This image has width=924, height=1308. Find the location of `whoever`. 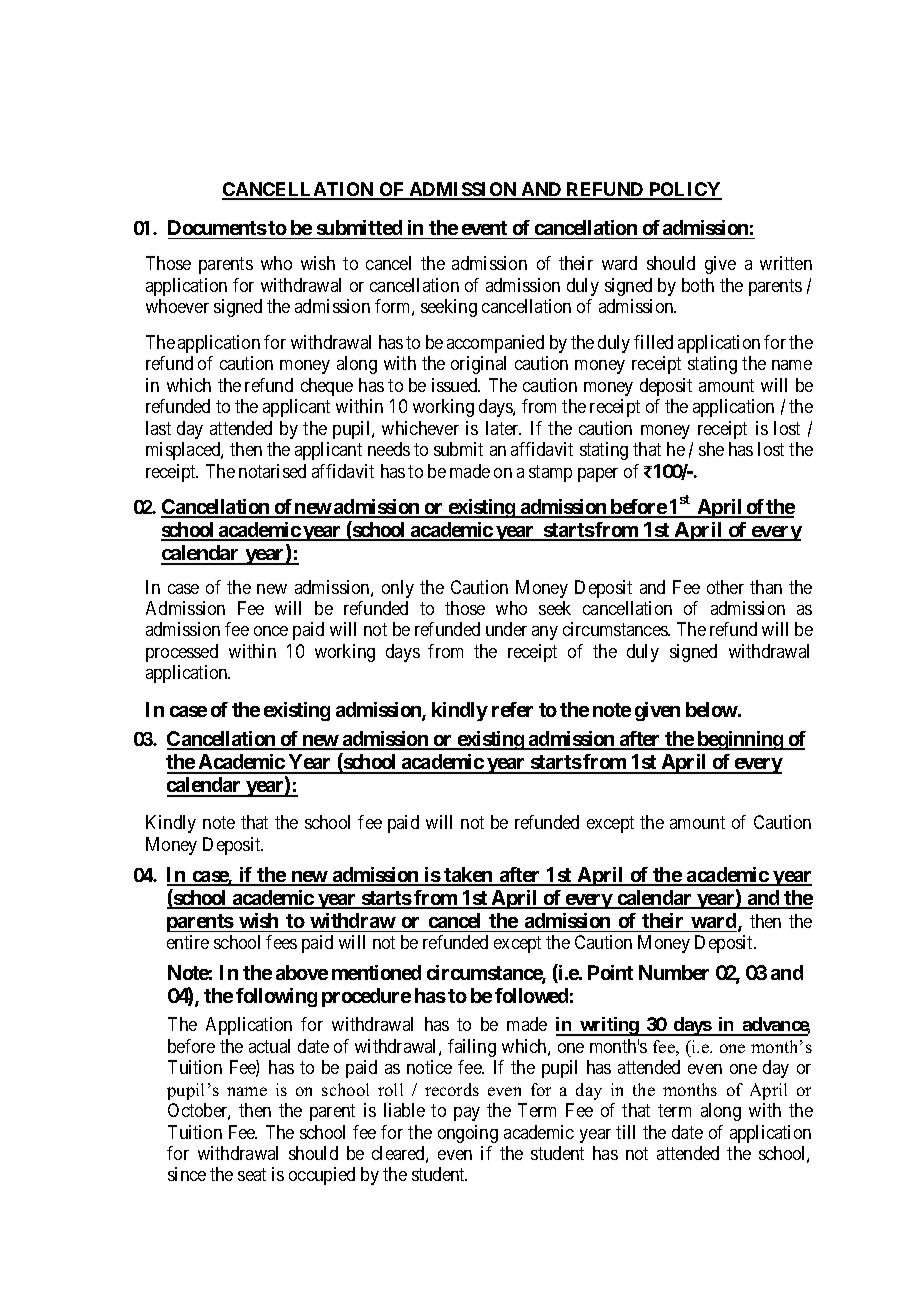

whoever is located at coordinates (177, 306).
